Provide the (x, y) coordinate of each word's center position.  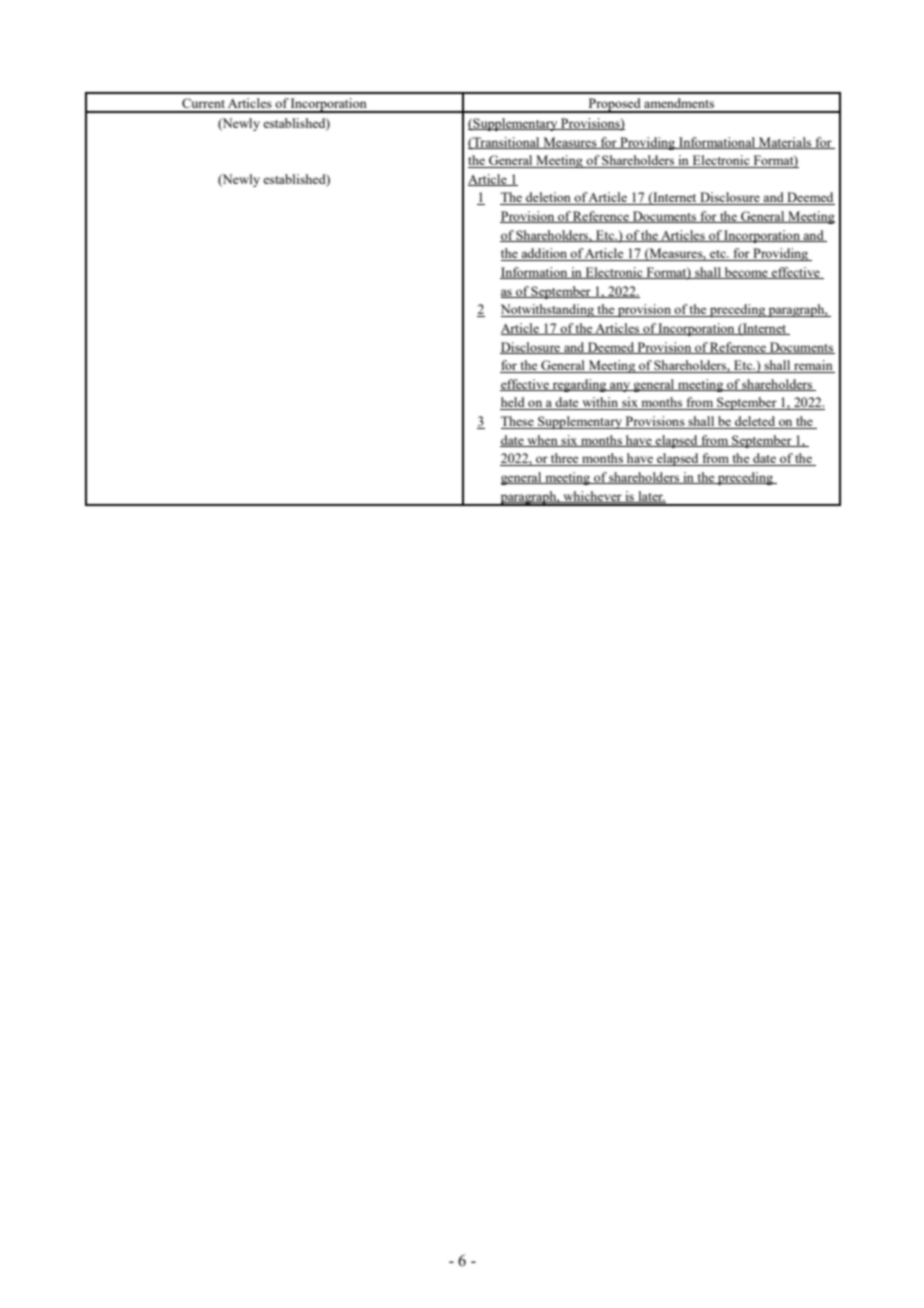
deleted (755, 422)
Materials (785, 143)
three (565, 459)
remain (813, 366)
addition (544, 254)
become (746, 273)
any (620, 387)
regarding (579, 385)
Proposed (614, 105)
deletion (548, 198)
